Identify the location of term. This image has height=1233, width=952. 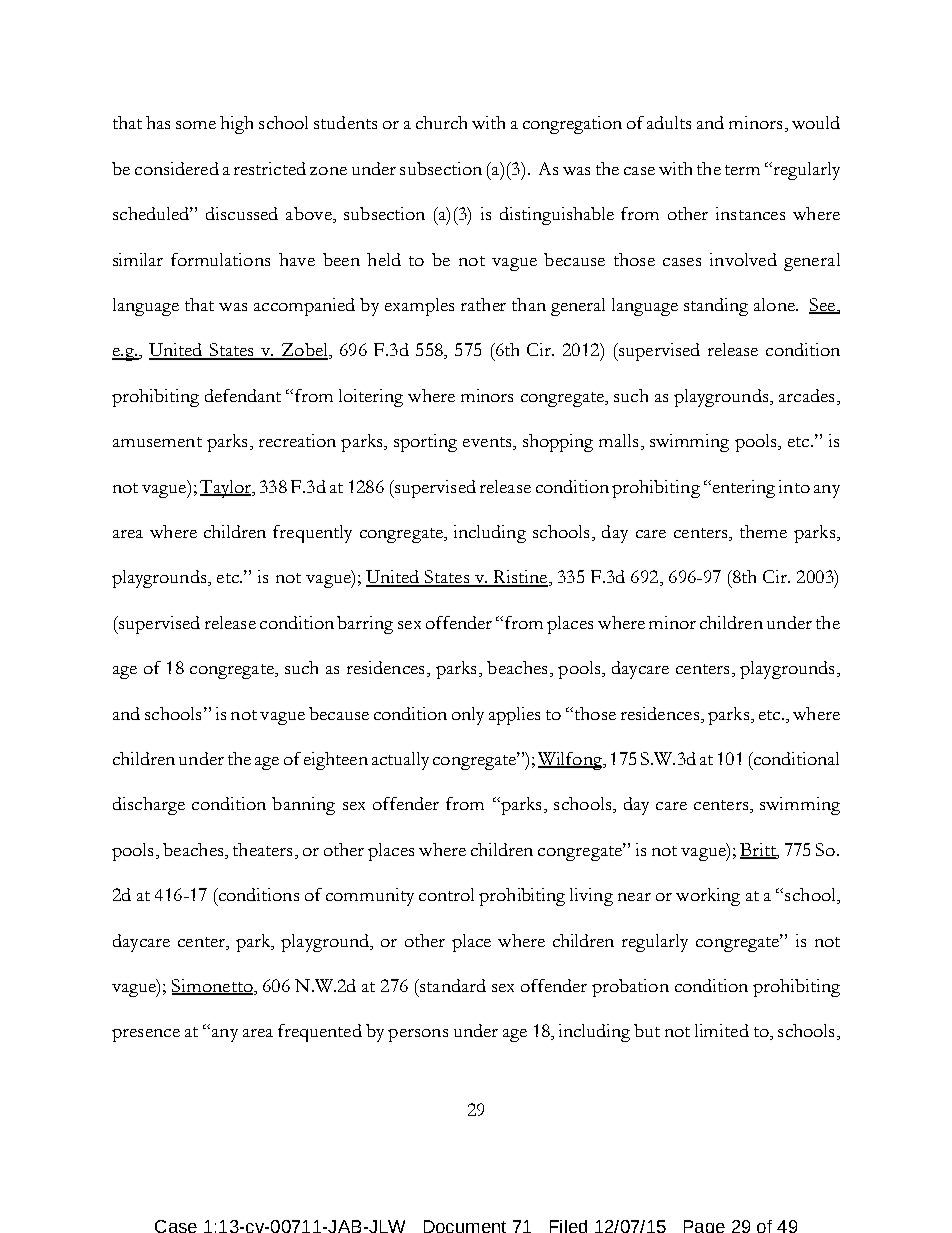
(742, 170).
